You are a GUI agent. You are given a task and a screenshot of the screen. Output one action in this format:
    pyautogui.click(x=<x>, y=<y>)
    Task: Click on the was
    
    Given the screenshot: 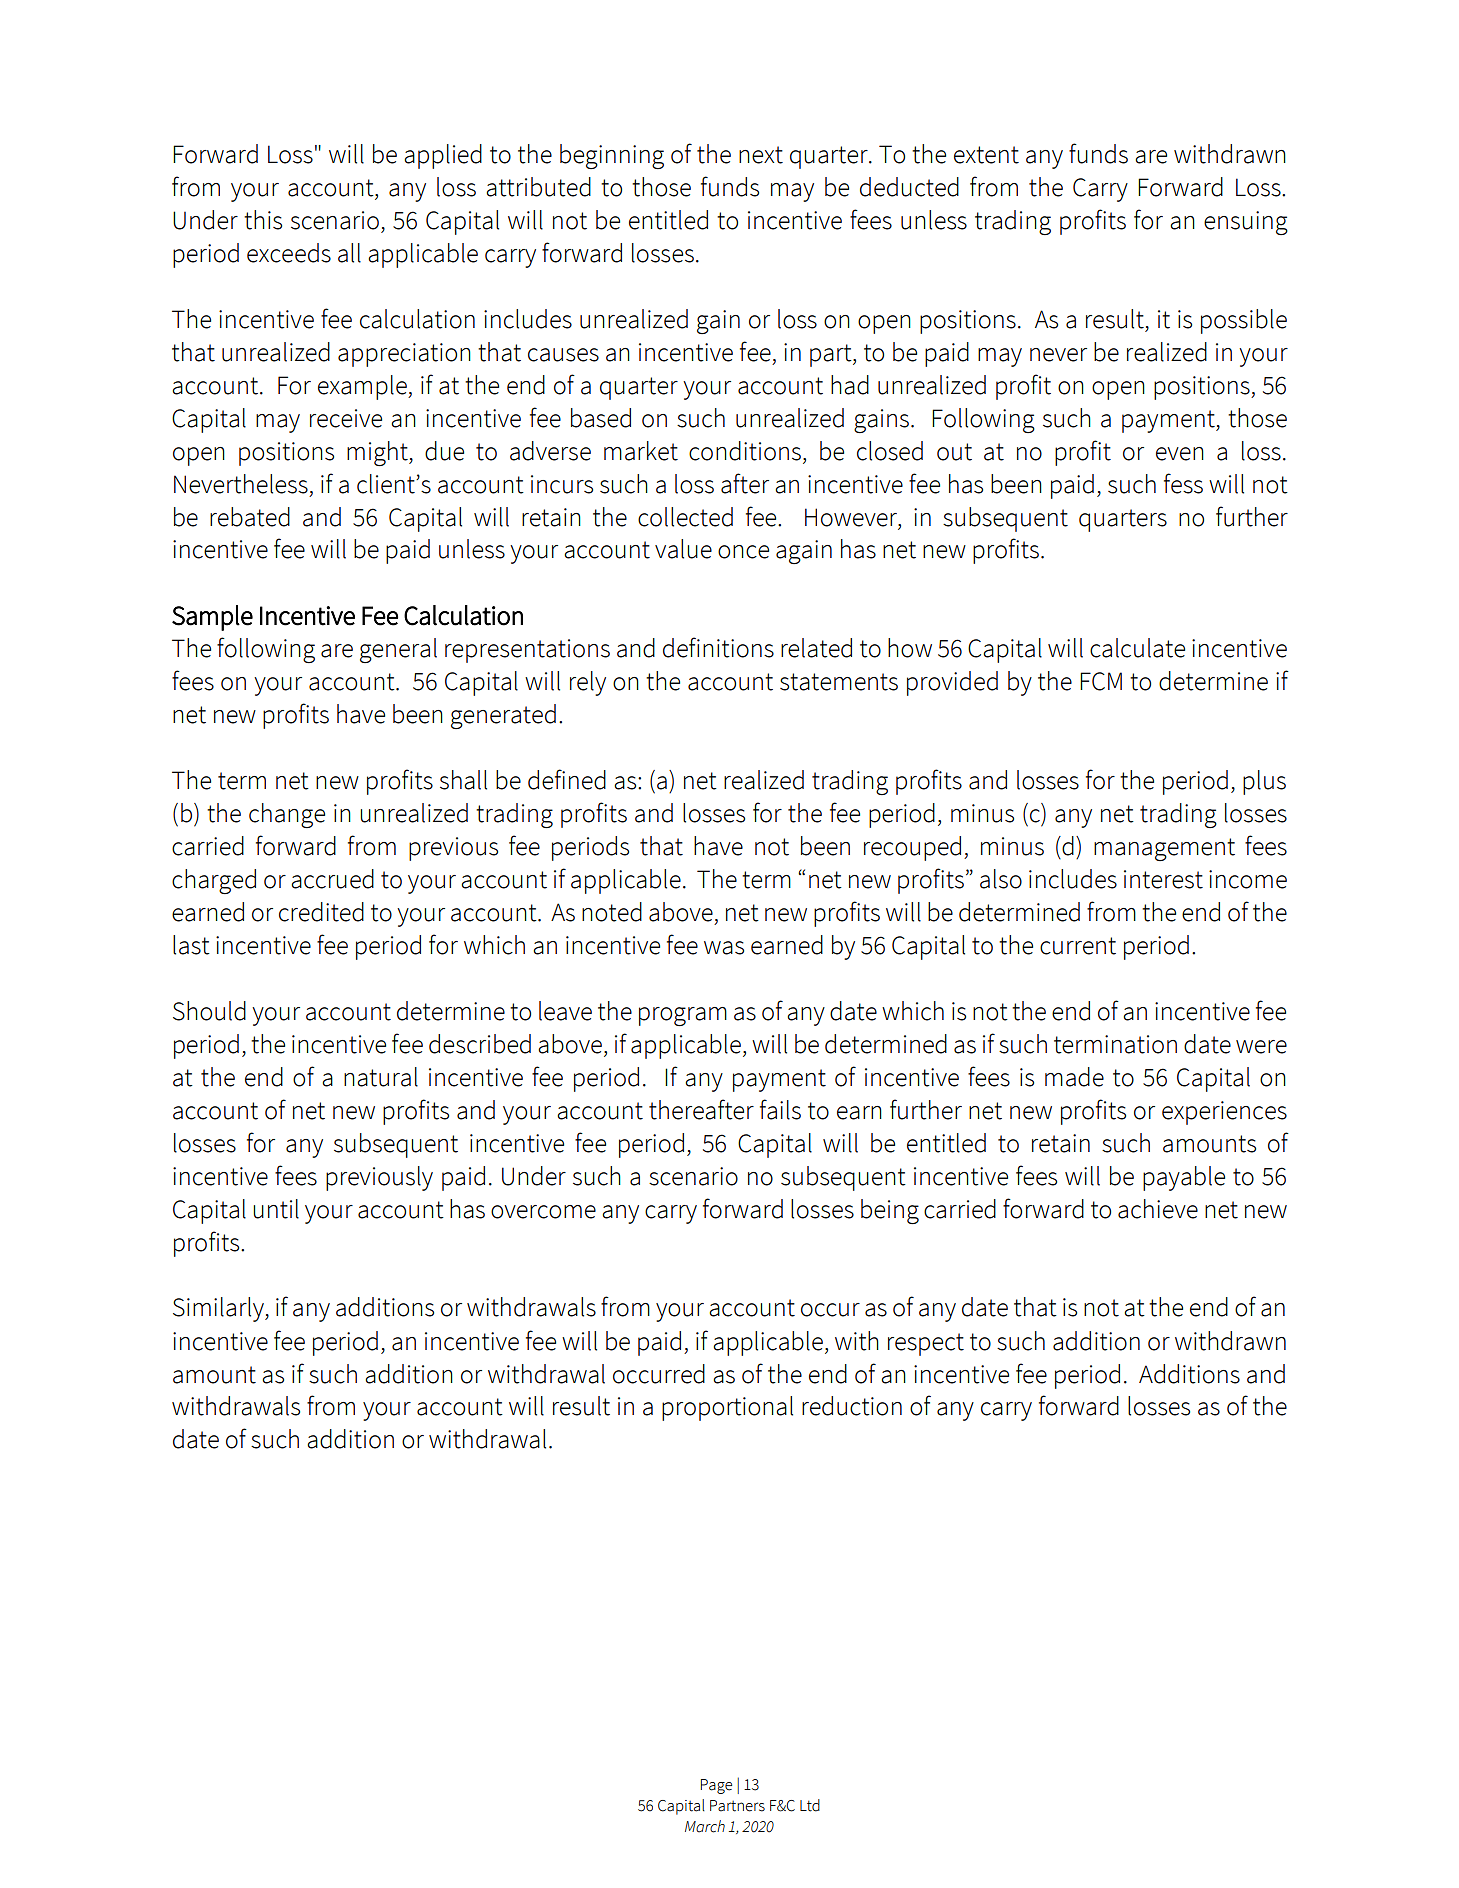 What is the action you would take?
    pyautogui.click(x=724, y=948)
